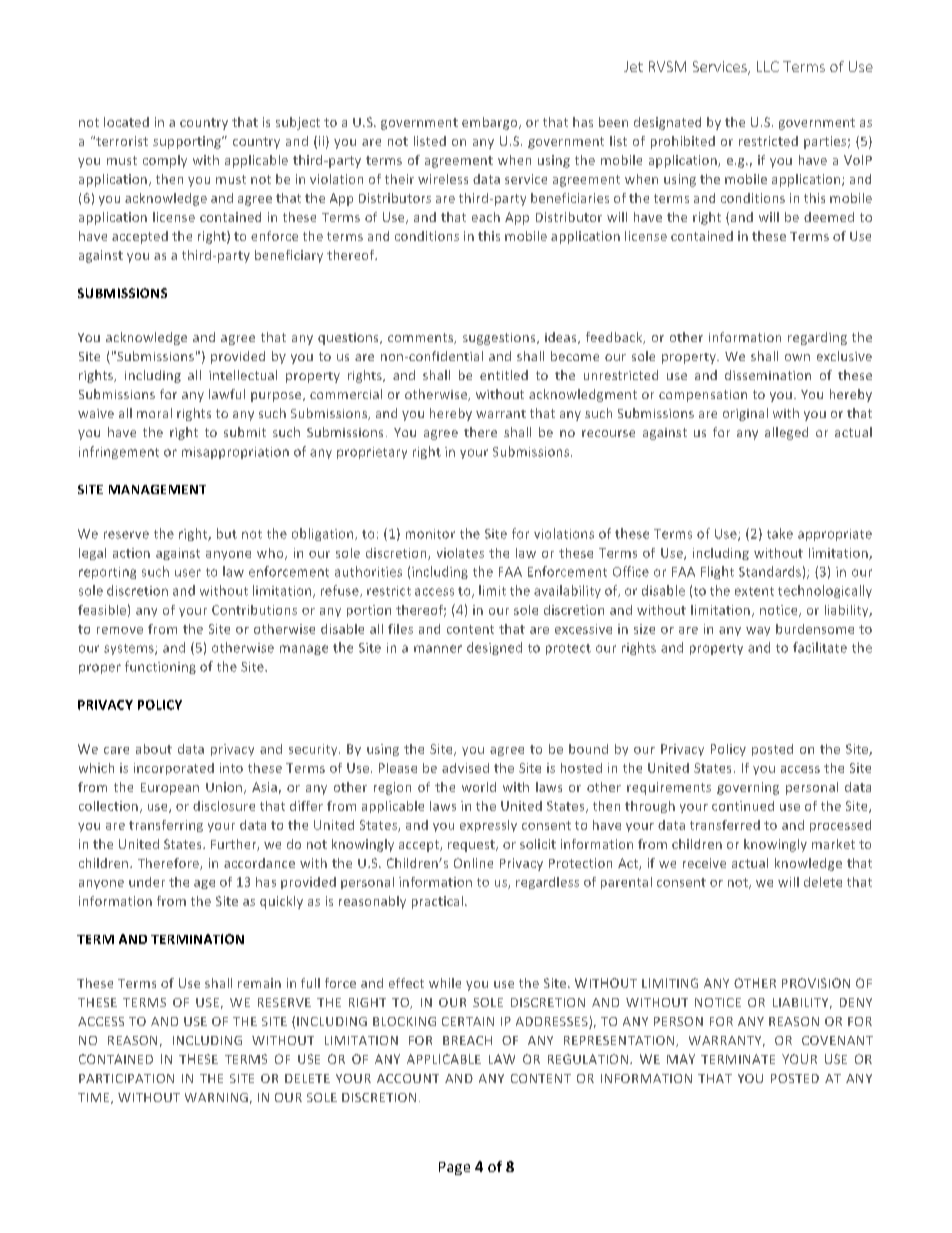  What do you see at coordinates (768, 66) in the screenshot?
I see `LLC` at bounding box center [768, 66].
